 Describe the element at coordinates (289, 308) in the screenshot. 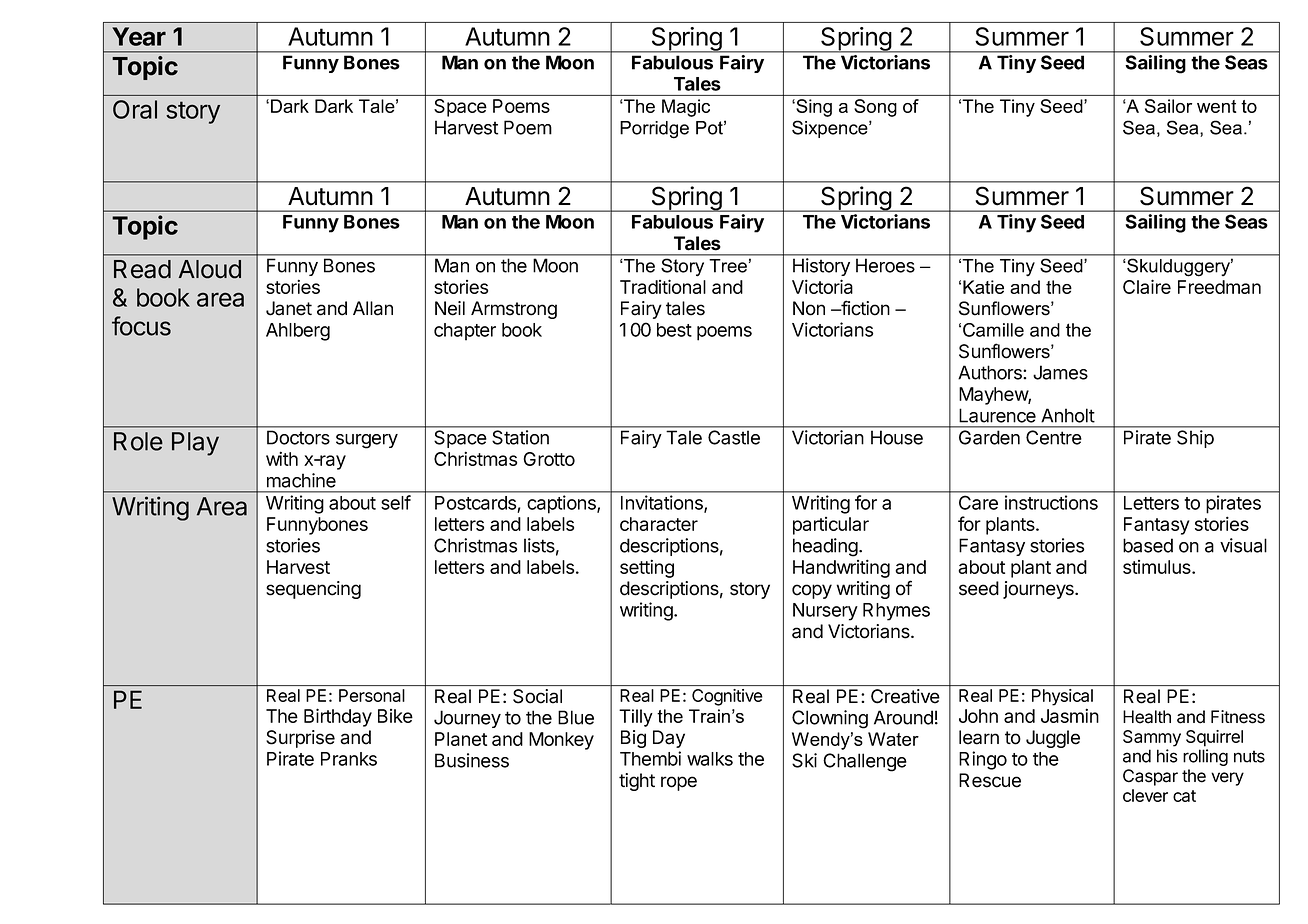

I see `Janet` at that location.
